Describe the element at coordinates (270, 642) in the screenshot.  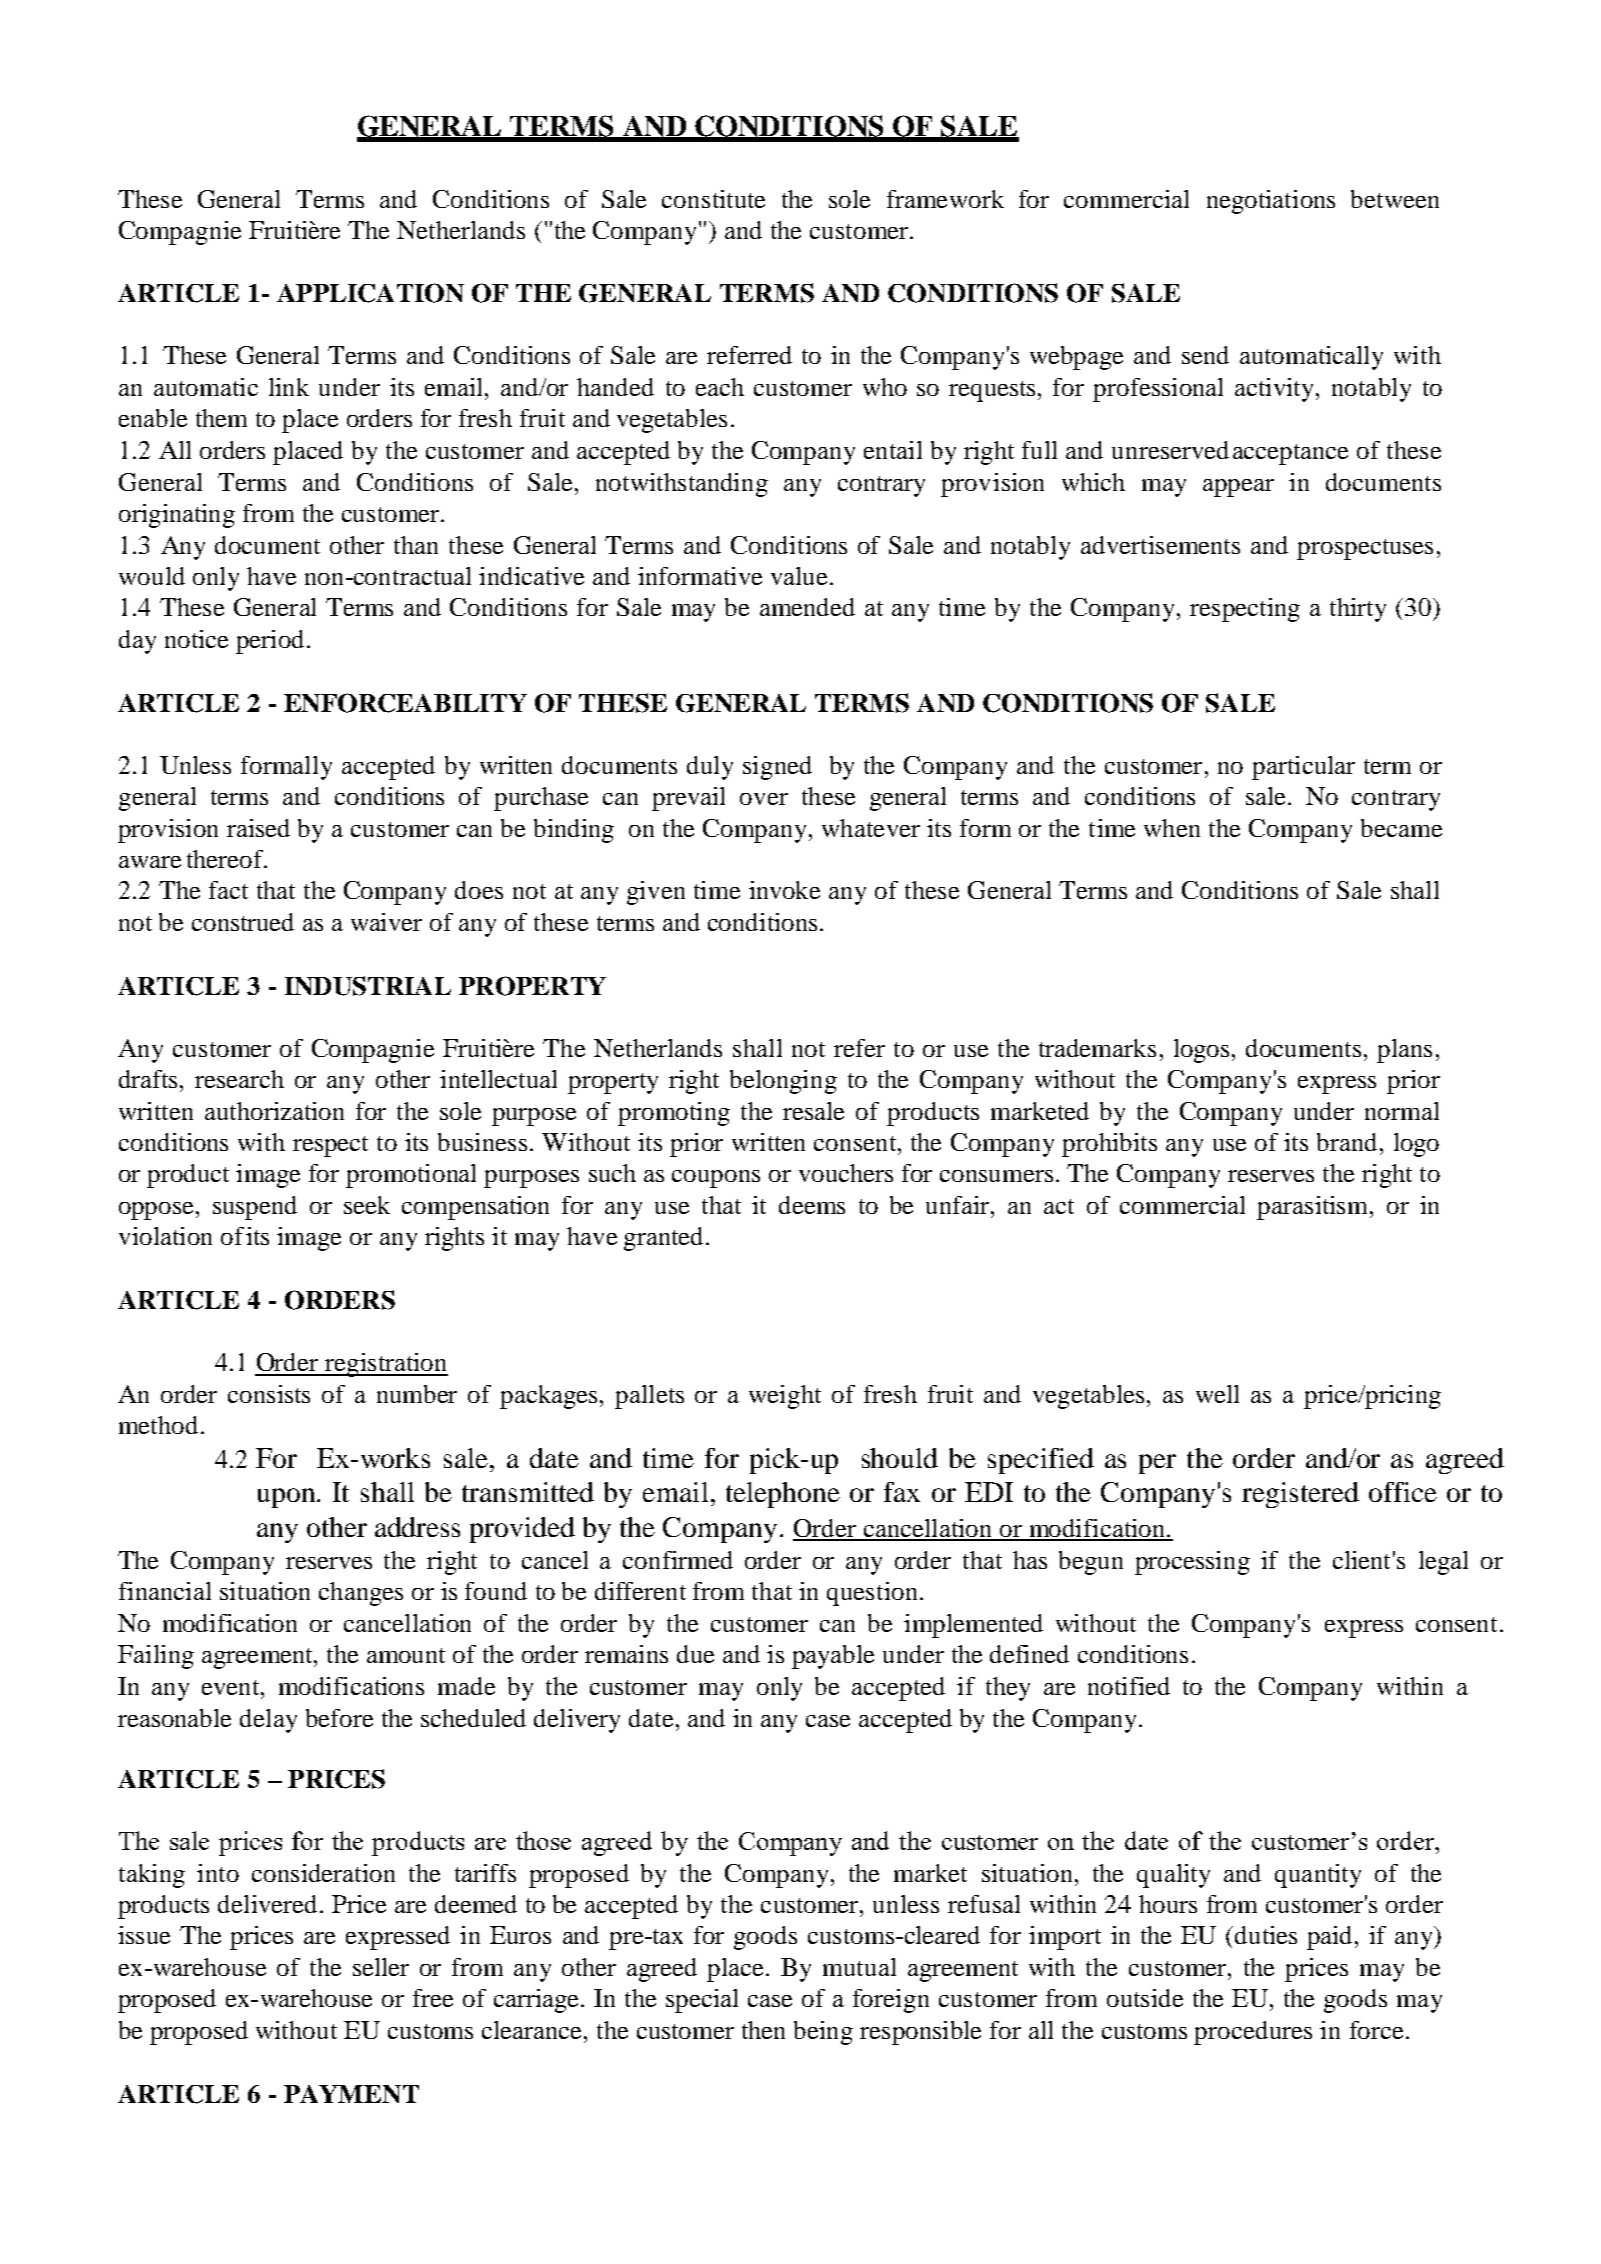
I see `period` at that location.
